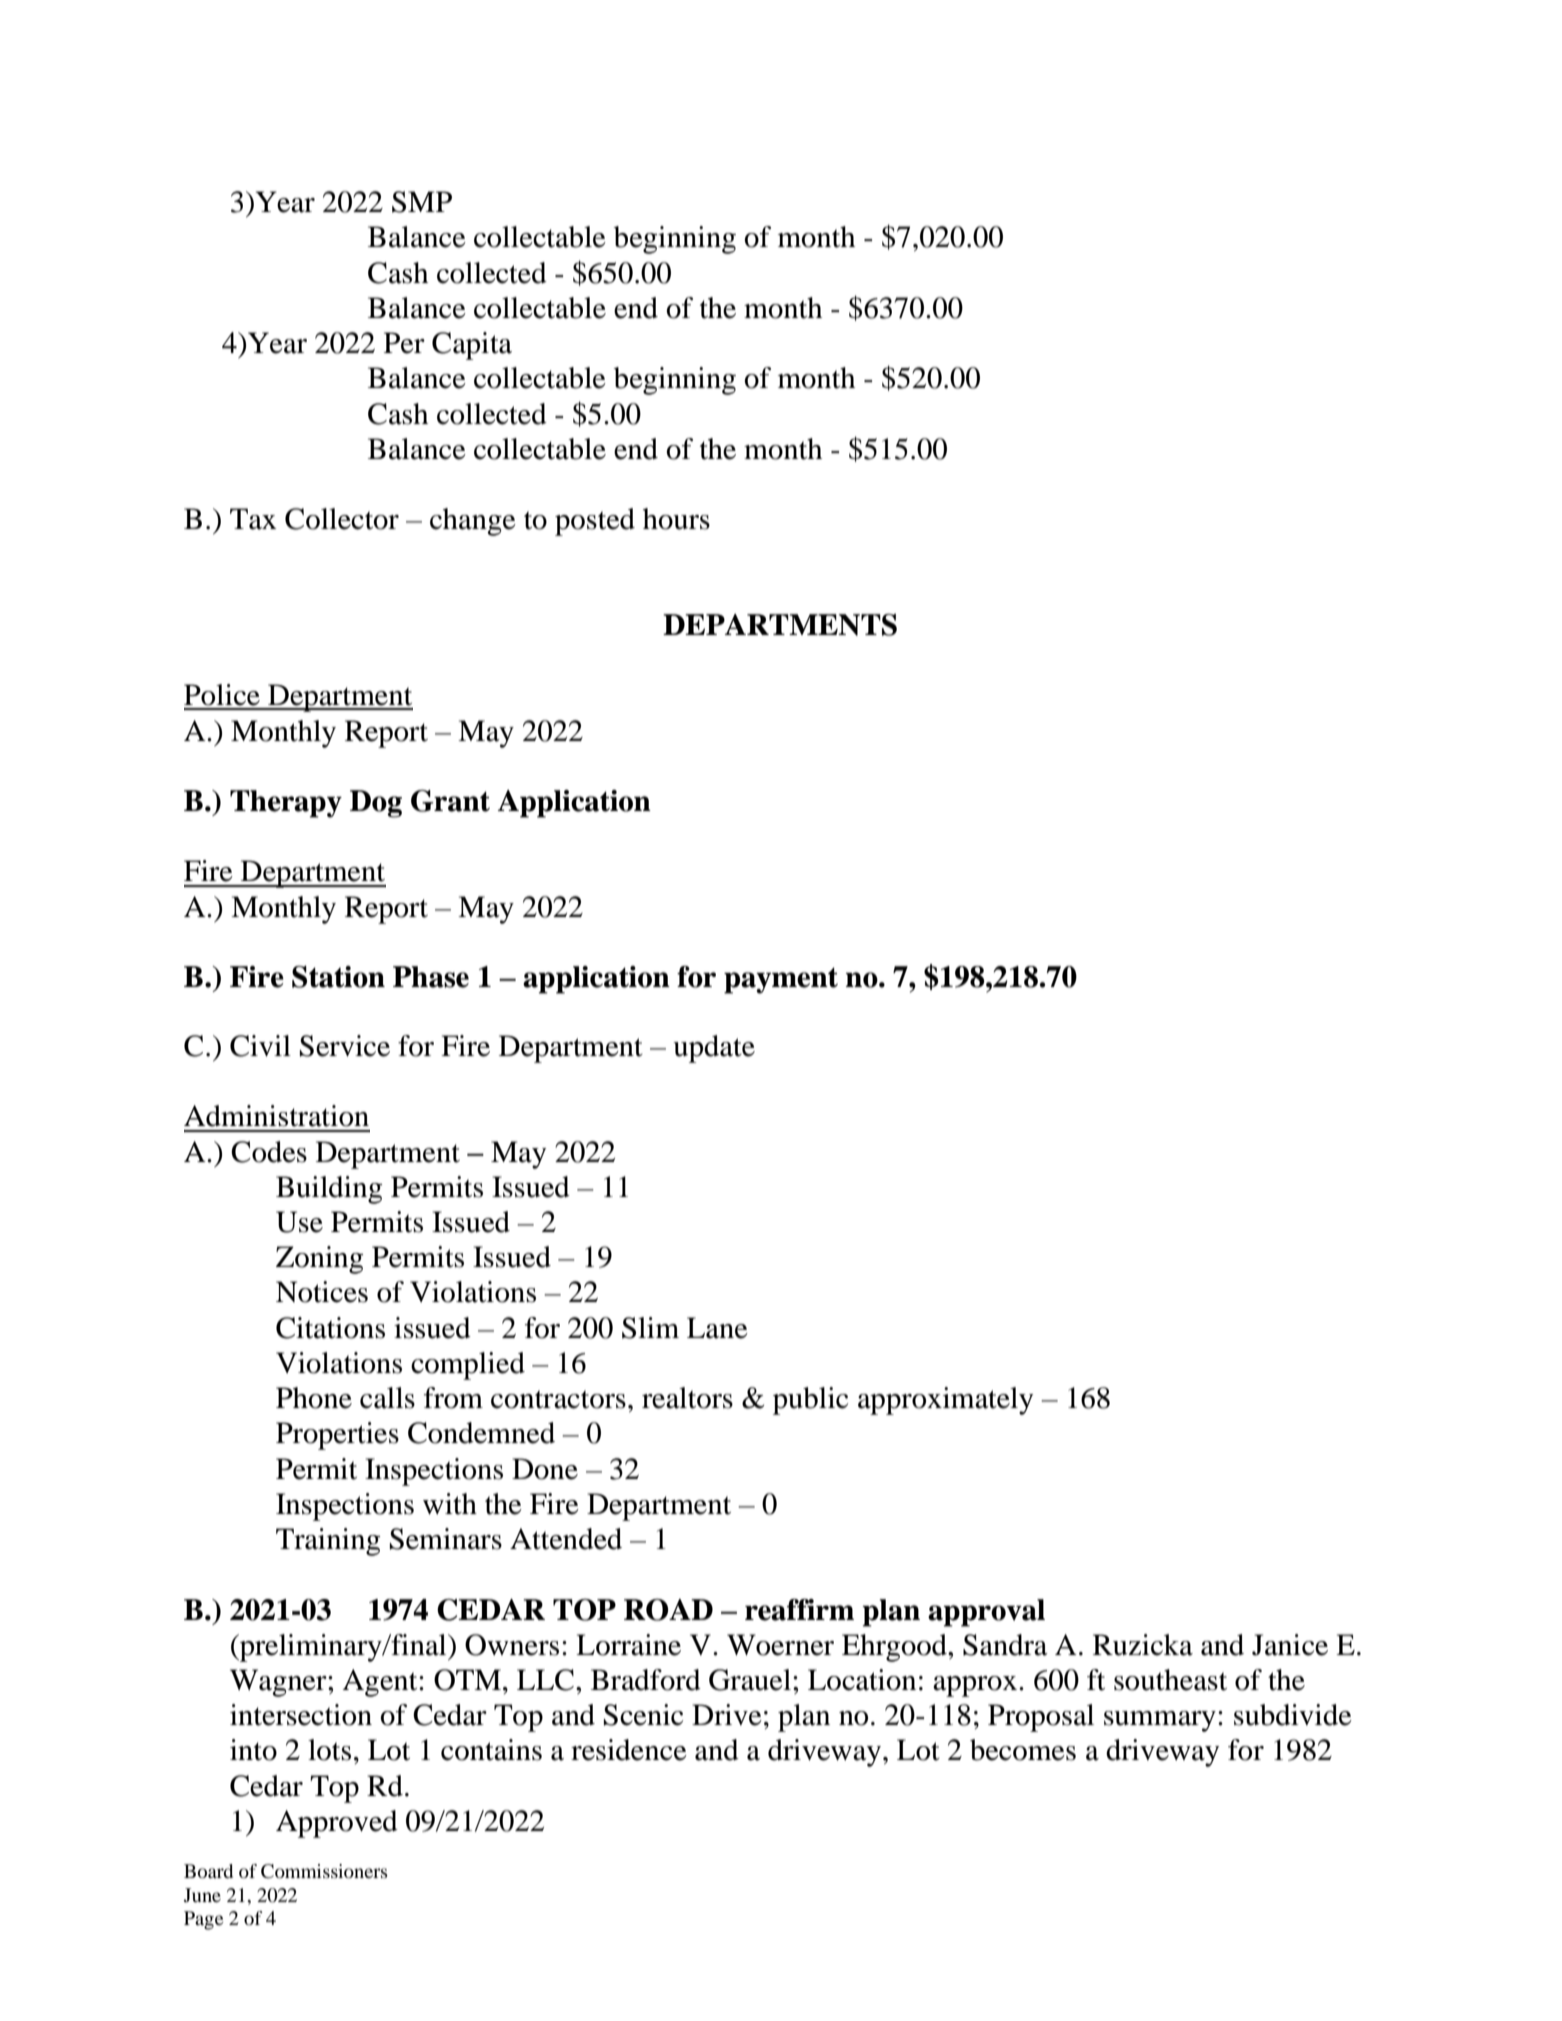 This screenshot has width=1562, height=2021. What do you see at coordinates (781, 980) in the screenshot?
I see `payment` at bounding box center [781, 980].
